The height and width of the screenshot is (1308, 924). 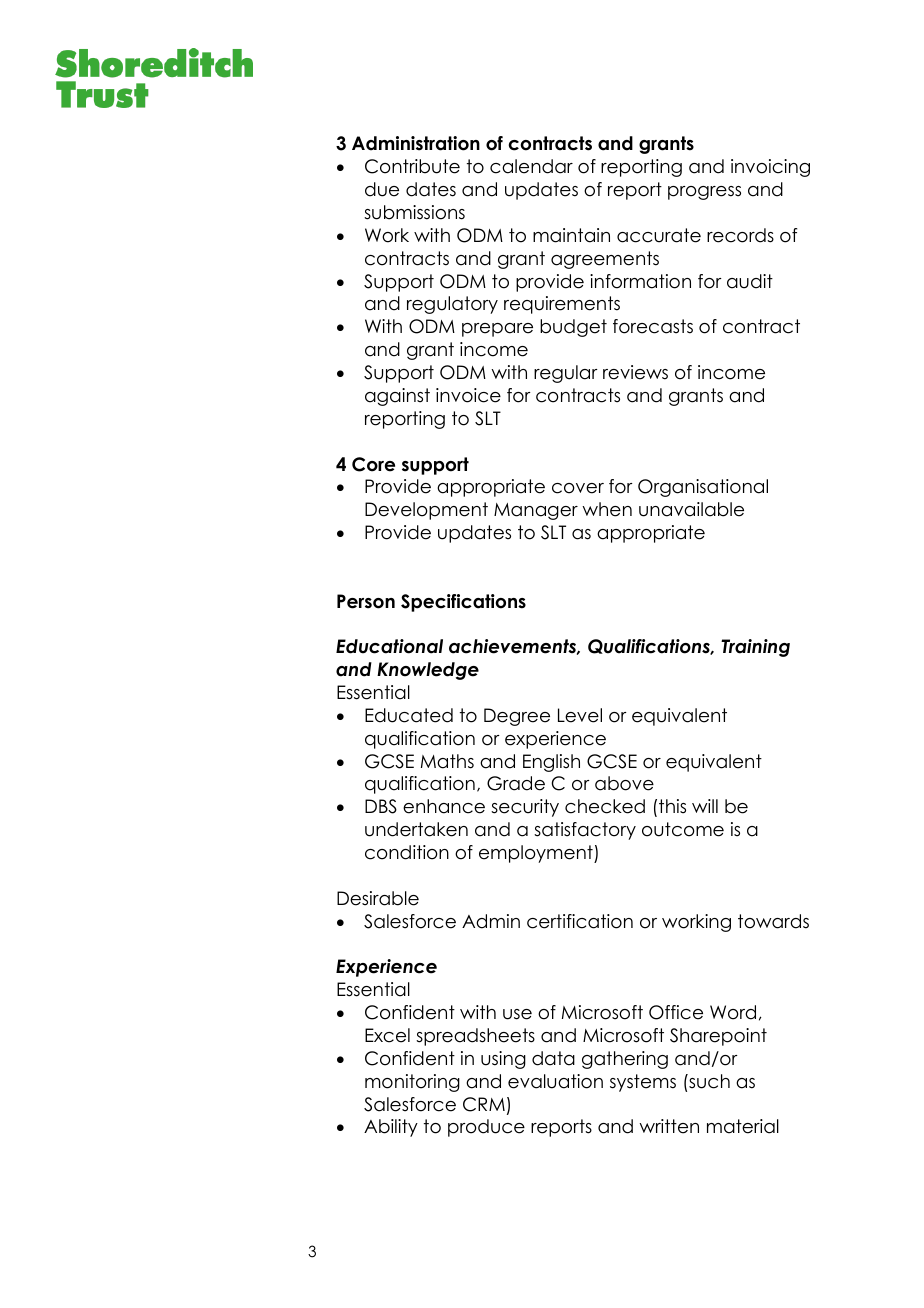 What do you see at coordinates (704, 193) in the screenshot?
I see `progress` at bounding box center [704, 193].
